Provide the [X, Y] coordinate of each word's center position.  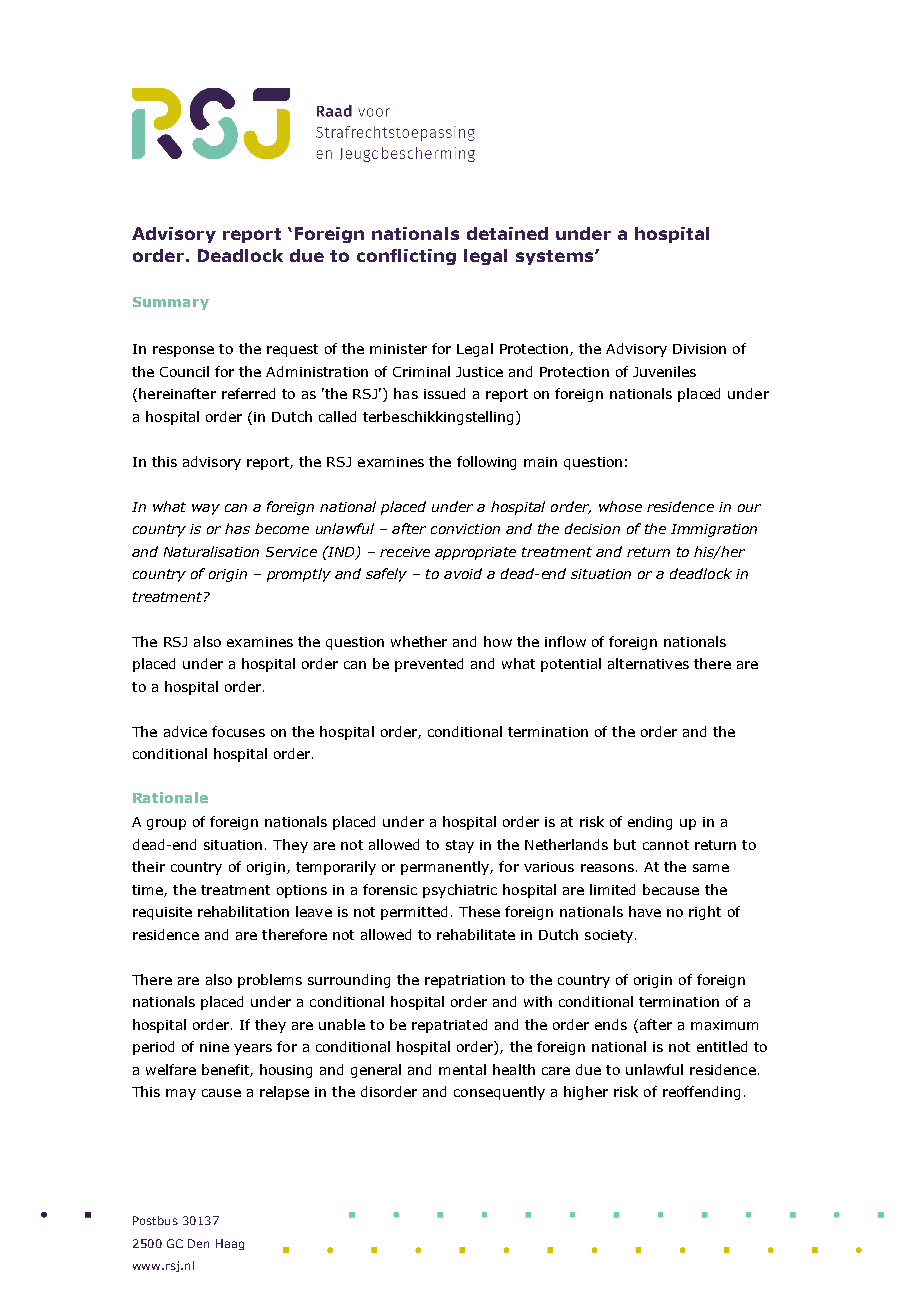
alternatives [648, 663]
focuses [238, 731]
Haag [230, 1244]
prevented [429, 665]
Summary [171, 303]
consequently [499, 1093]
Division [699, 349]
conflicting [406, 257]
